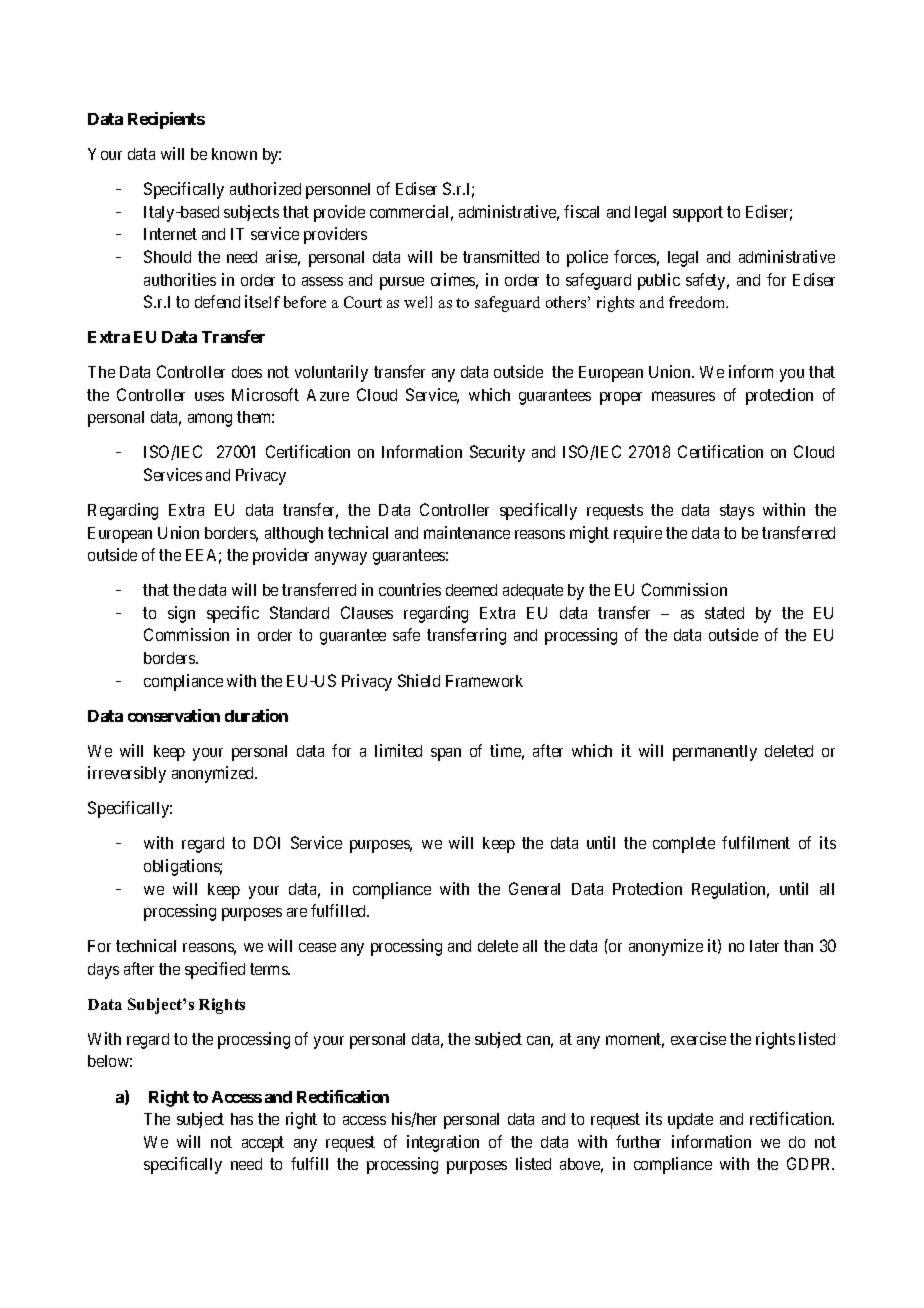 The image size is (924, 1308). I want to click on known, so click(234, 154).
